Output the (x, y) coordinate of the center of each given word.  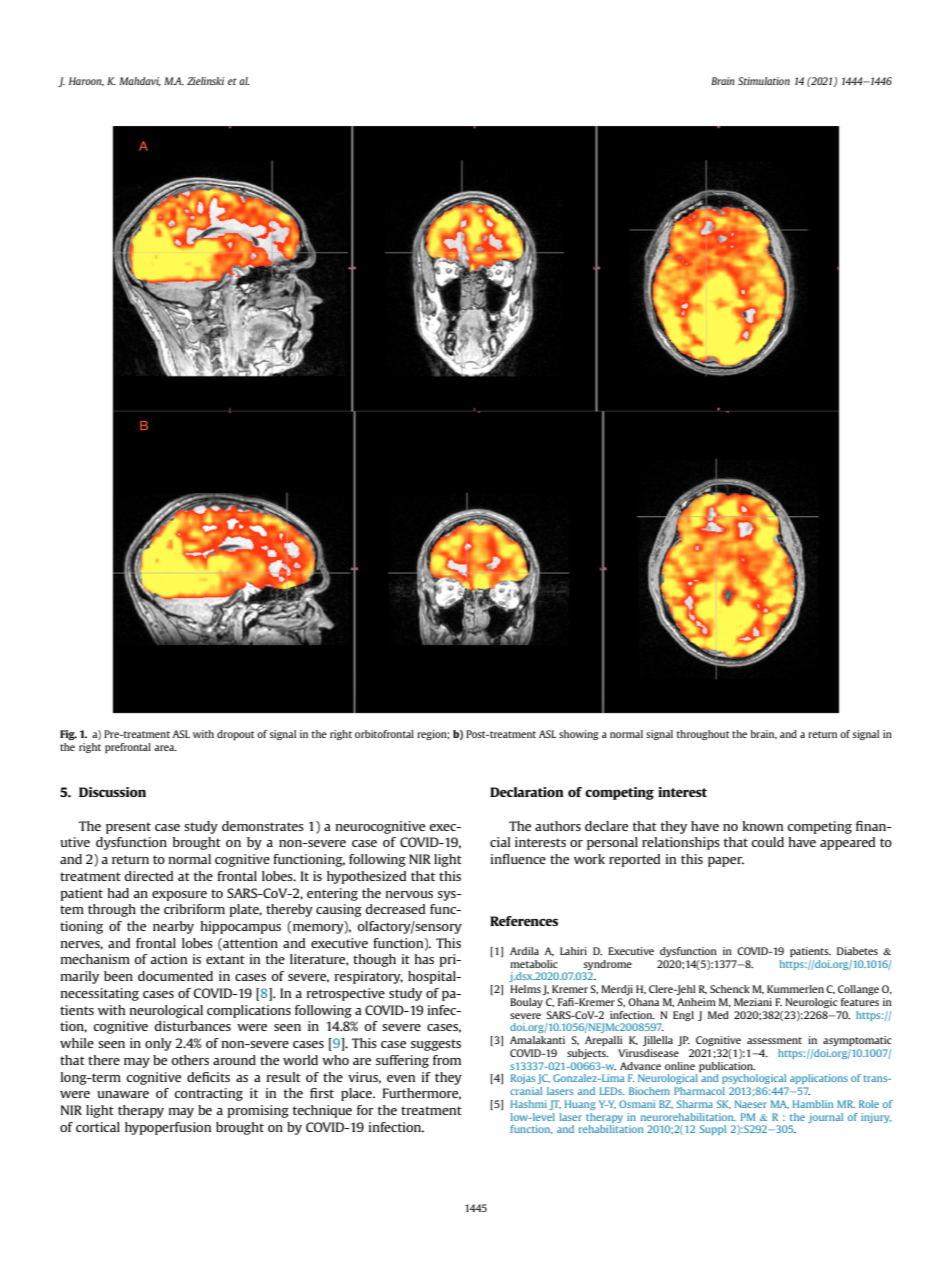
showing (579, 735)
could (767, 842)
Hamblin (813, 1104)
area (165, 748)
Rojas (523, 1079)
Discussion (112, 792)
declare (606, 826)
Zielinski (205, 81)
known (763, 826)
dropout (236, 735)
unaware (123, 1094)
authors (558, 826)
